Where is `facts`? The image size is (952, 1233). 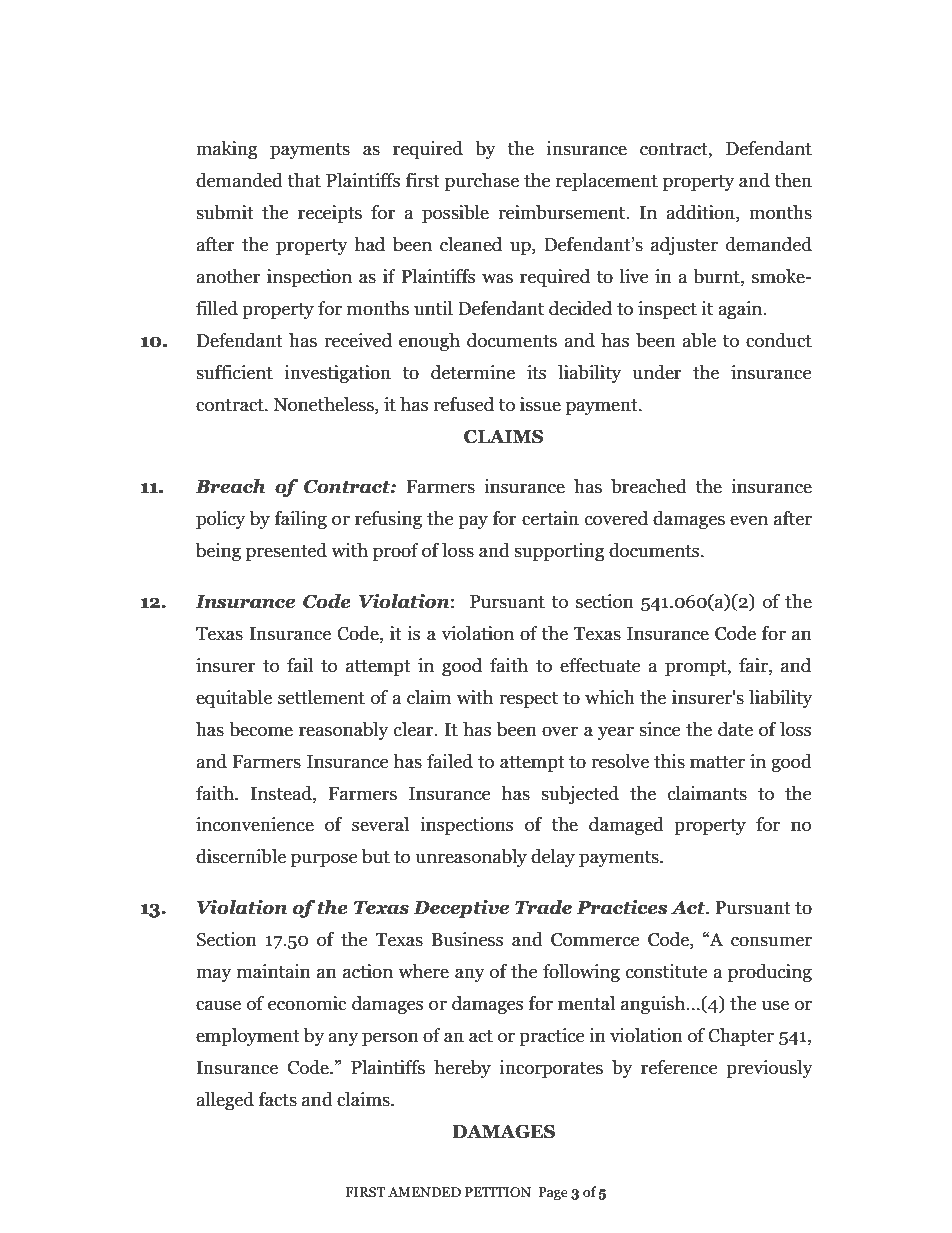
facts is located at coordinates (278, 1099).
